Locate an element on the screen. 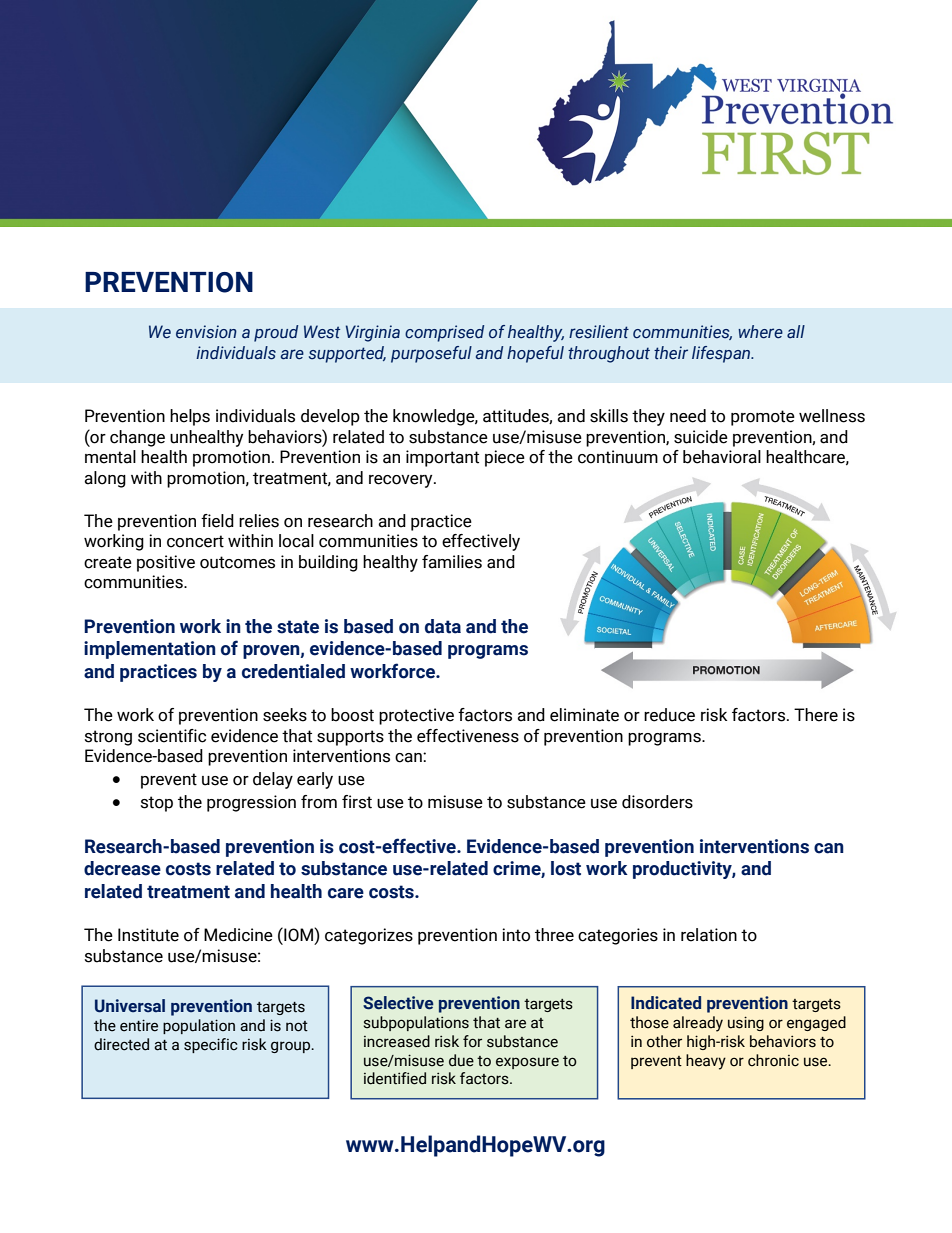 The image size is (952, 1233). purposeful is located at coordinates (431, 354).
